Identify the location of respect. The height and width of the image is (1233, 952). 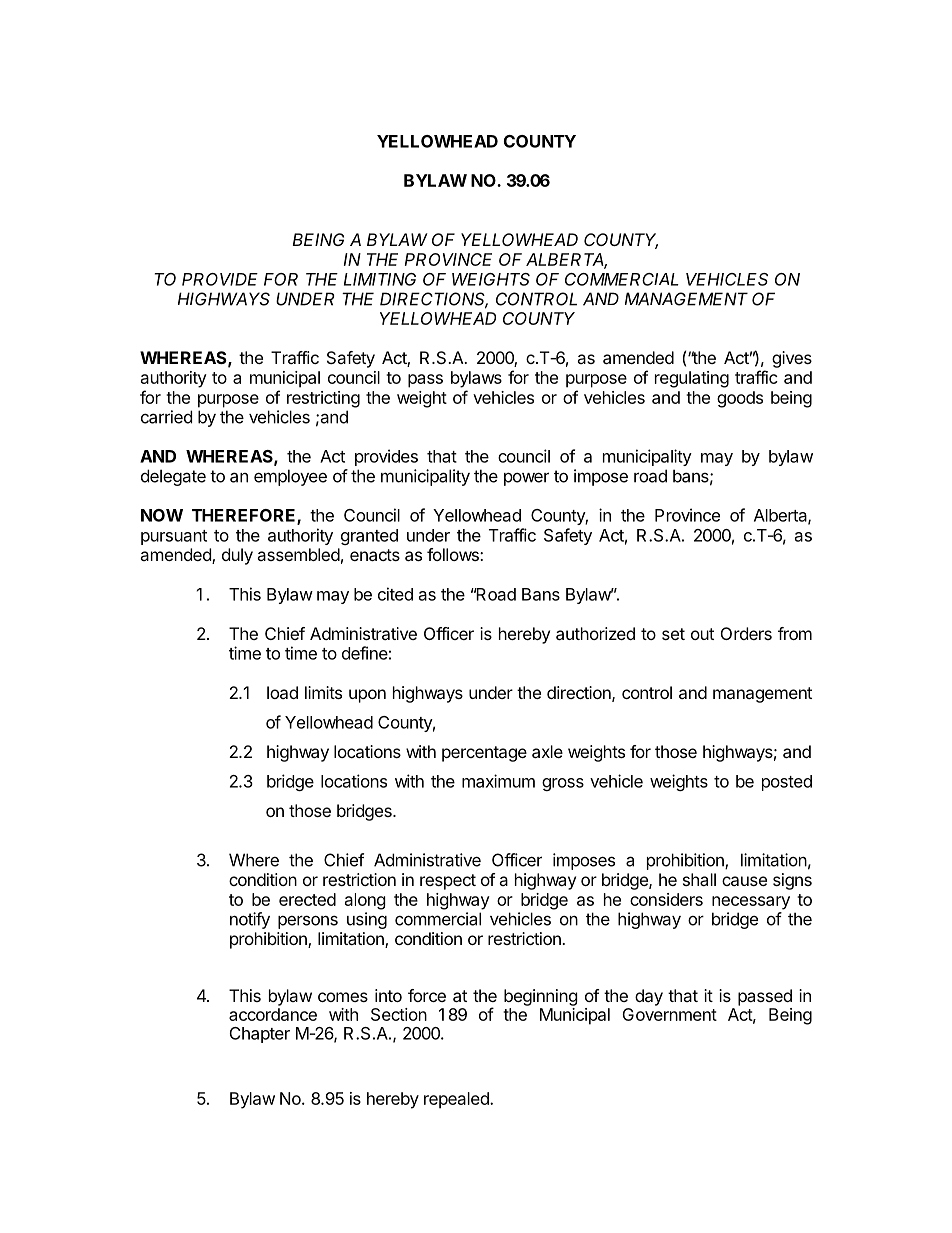
(448, 882).
